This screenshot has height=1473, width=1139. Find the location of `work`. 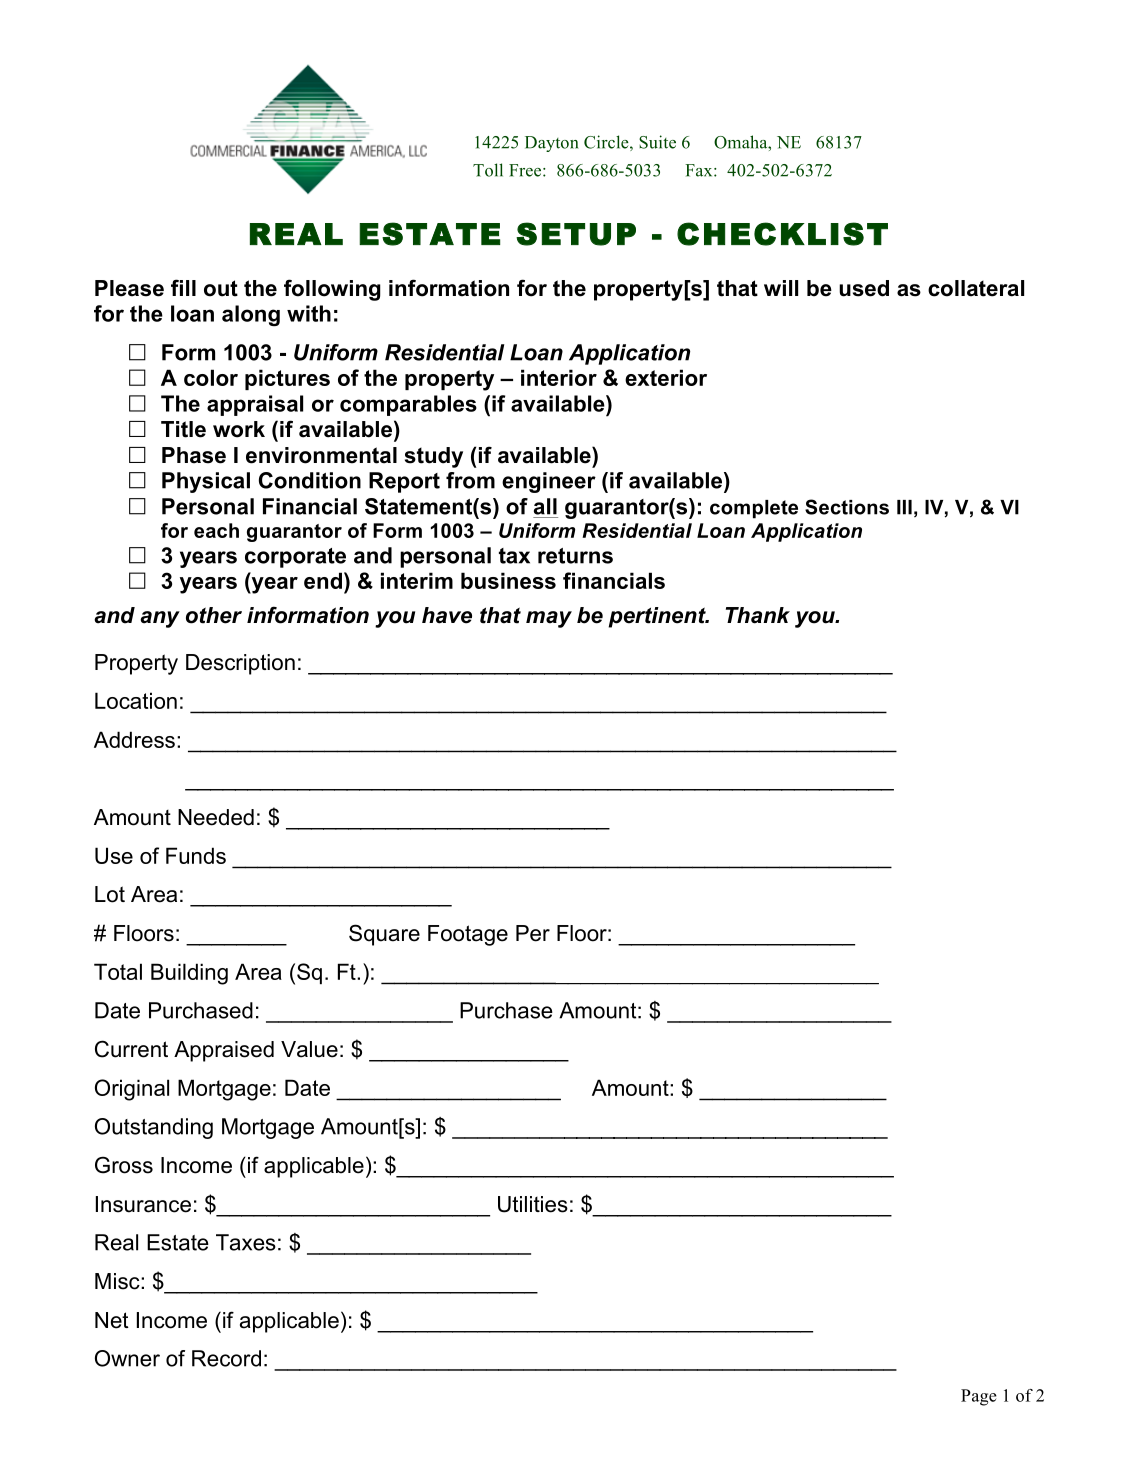

work is located at coordinates (239, 429).
